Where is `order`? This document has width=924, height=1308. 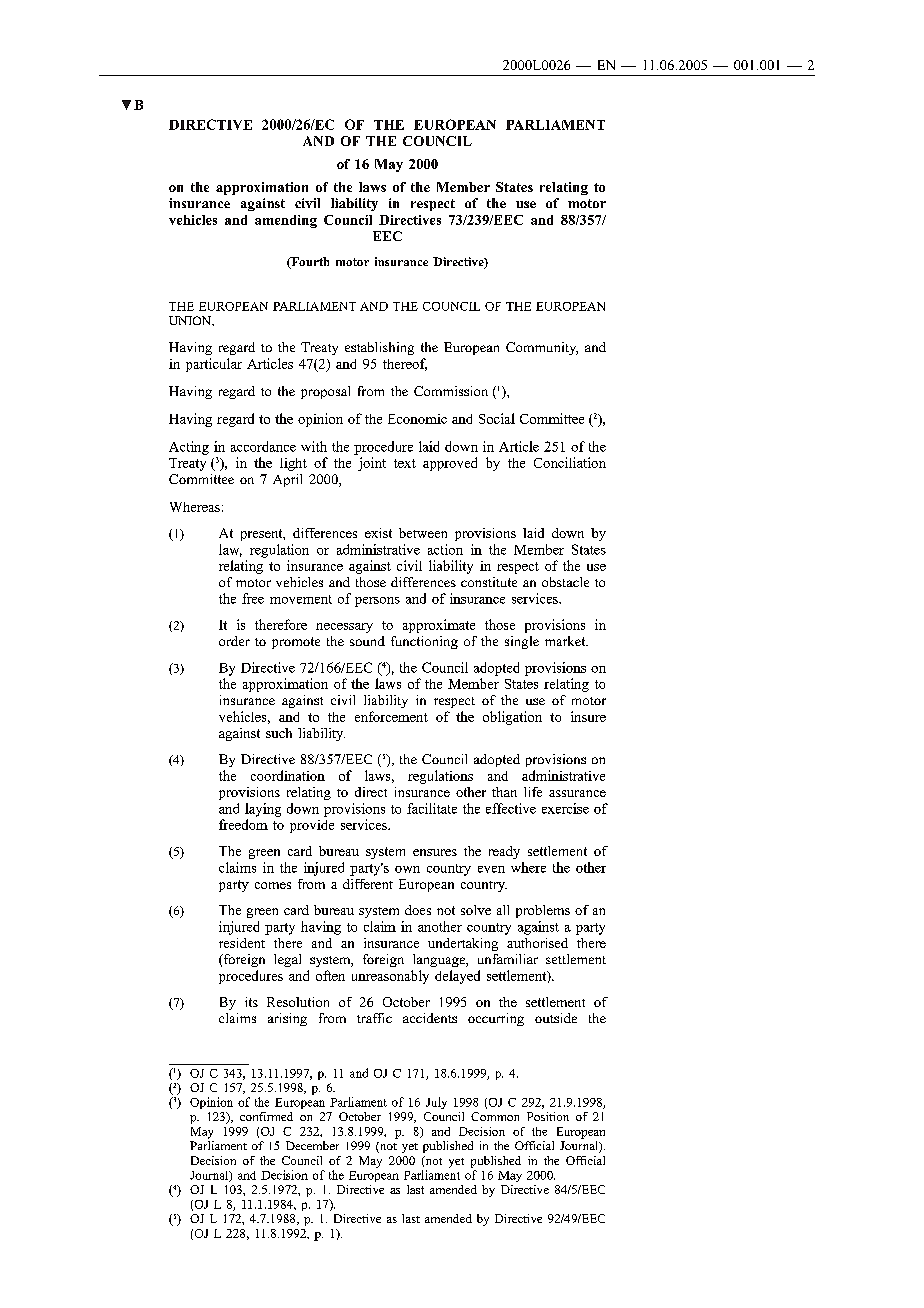 order is located at coordinates (234, 641).
